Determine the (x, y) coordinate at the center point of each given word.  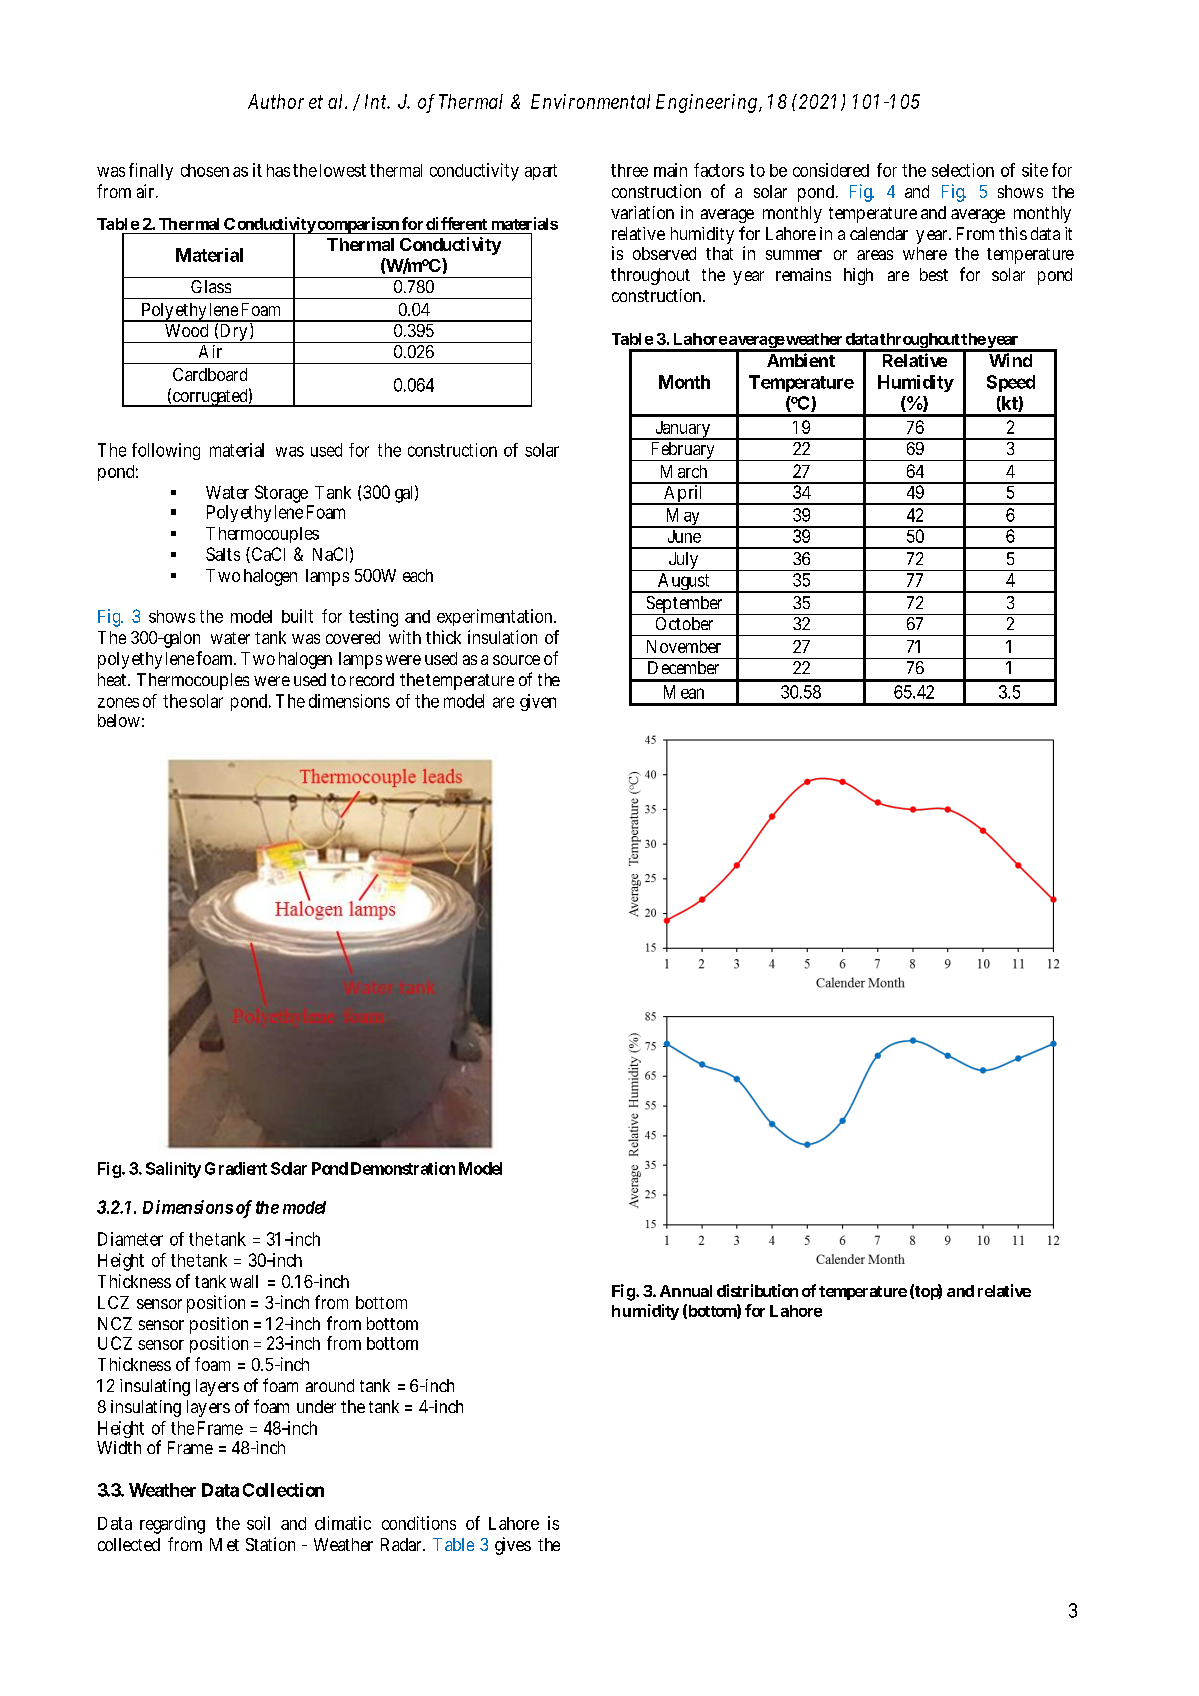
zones (118, 702)
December (683, 667)
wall (244, 1281)
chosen (205, 170)
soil (258, 1523)
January (682, 430)
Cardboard (210, 374)
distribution (757, 1290)
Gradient (236, 1168)
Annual (686, 1291)
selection (963, 170)
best (934, 274)
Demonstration (403, 1168)
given (538, 702)
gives (513, 1546)
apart (541, 172)
